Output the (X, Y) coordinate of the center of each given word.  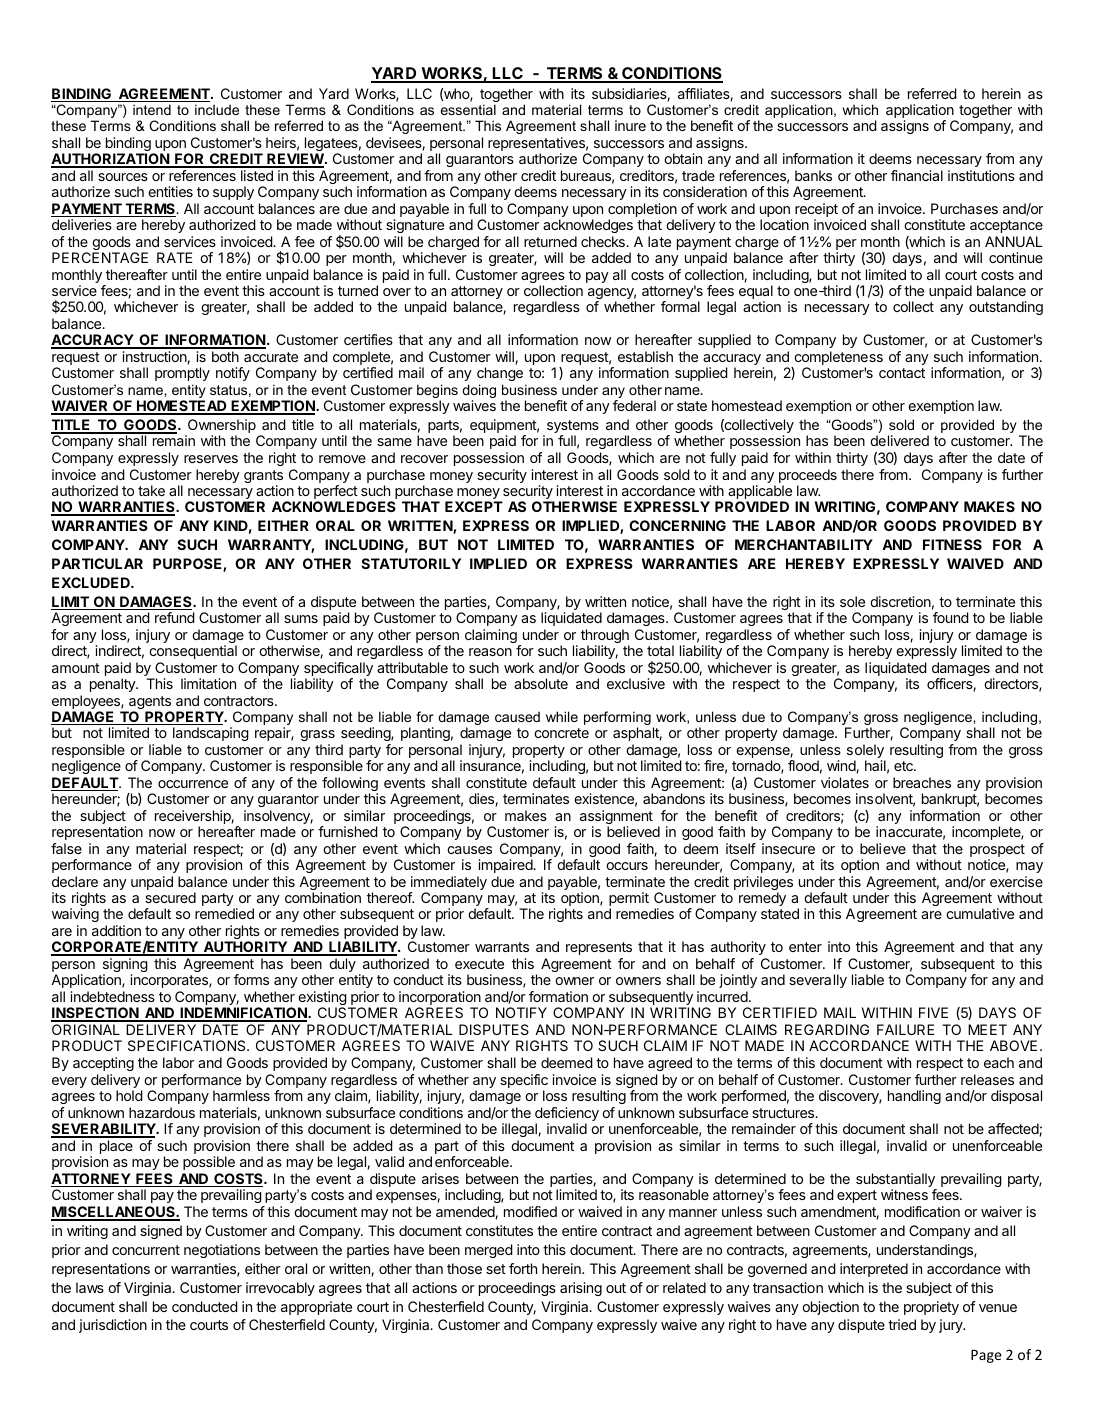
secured (170, 897)
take (151, 490)
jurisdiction (113, 1326)
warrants (502, 947)
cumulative (980, 913)
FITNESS (952, 544)
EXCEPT (474, 506)
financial (917, 175)
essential (468, 109)
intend (152, 109)
